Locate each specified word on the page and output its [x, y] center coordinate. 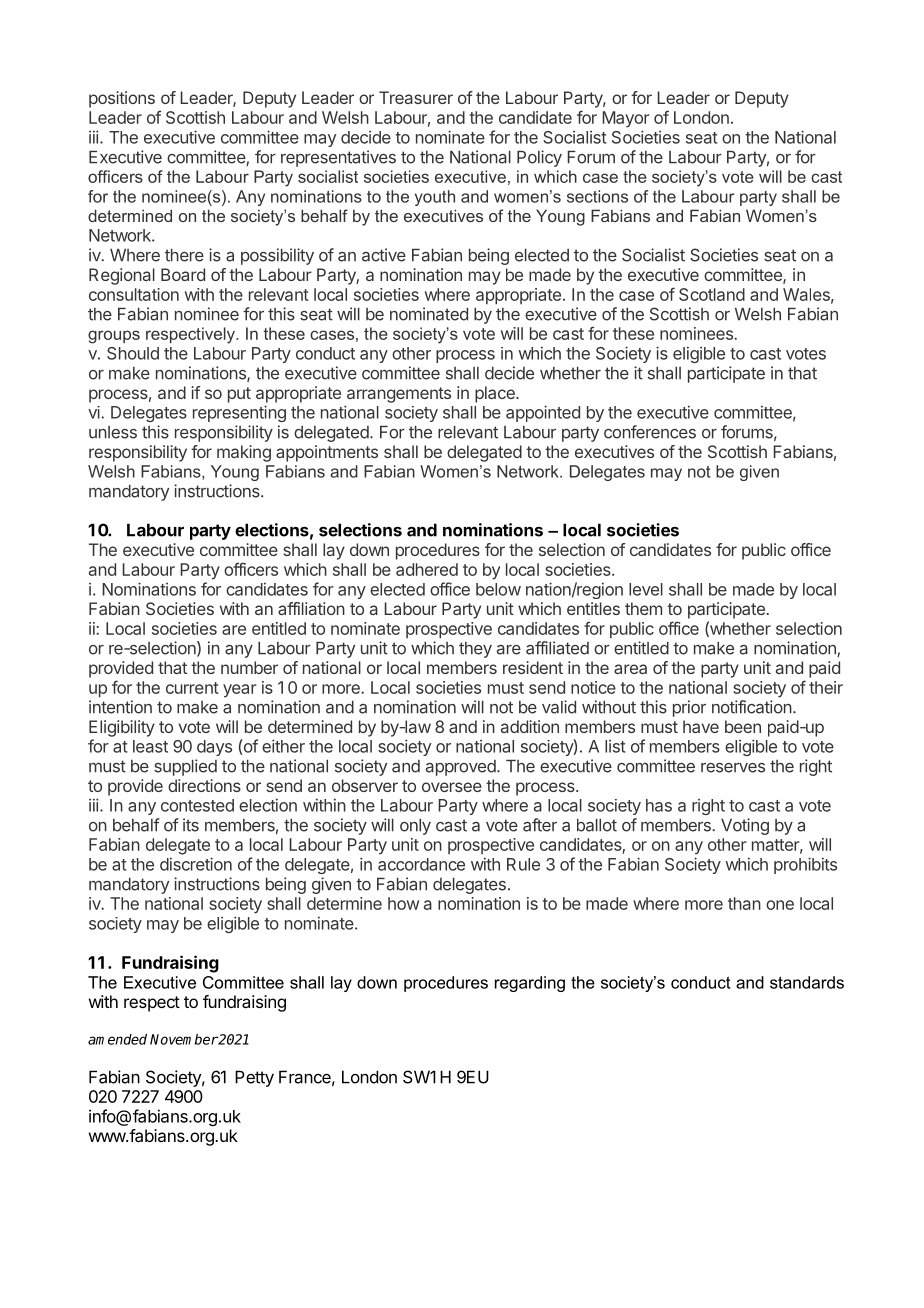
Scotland [712, 294]
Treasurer [416, 97]
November [184, 1039]
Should [133, 353]
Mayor [626, 119]
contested [197, 805]
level [646, 589]
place [496, 394]
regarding [530, 984]
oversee [452, 787]
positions [122, 99]
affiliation [311, 608]
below [498, 589]
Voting [745, 826]
